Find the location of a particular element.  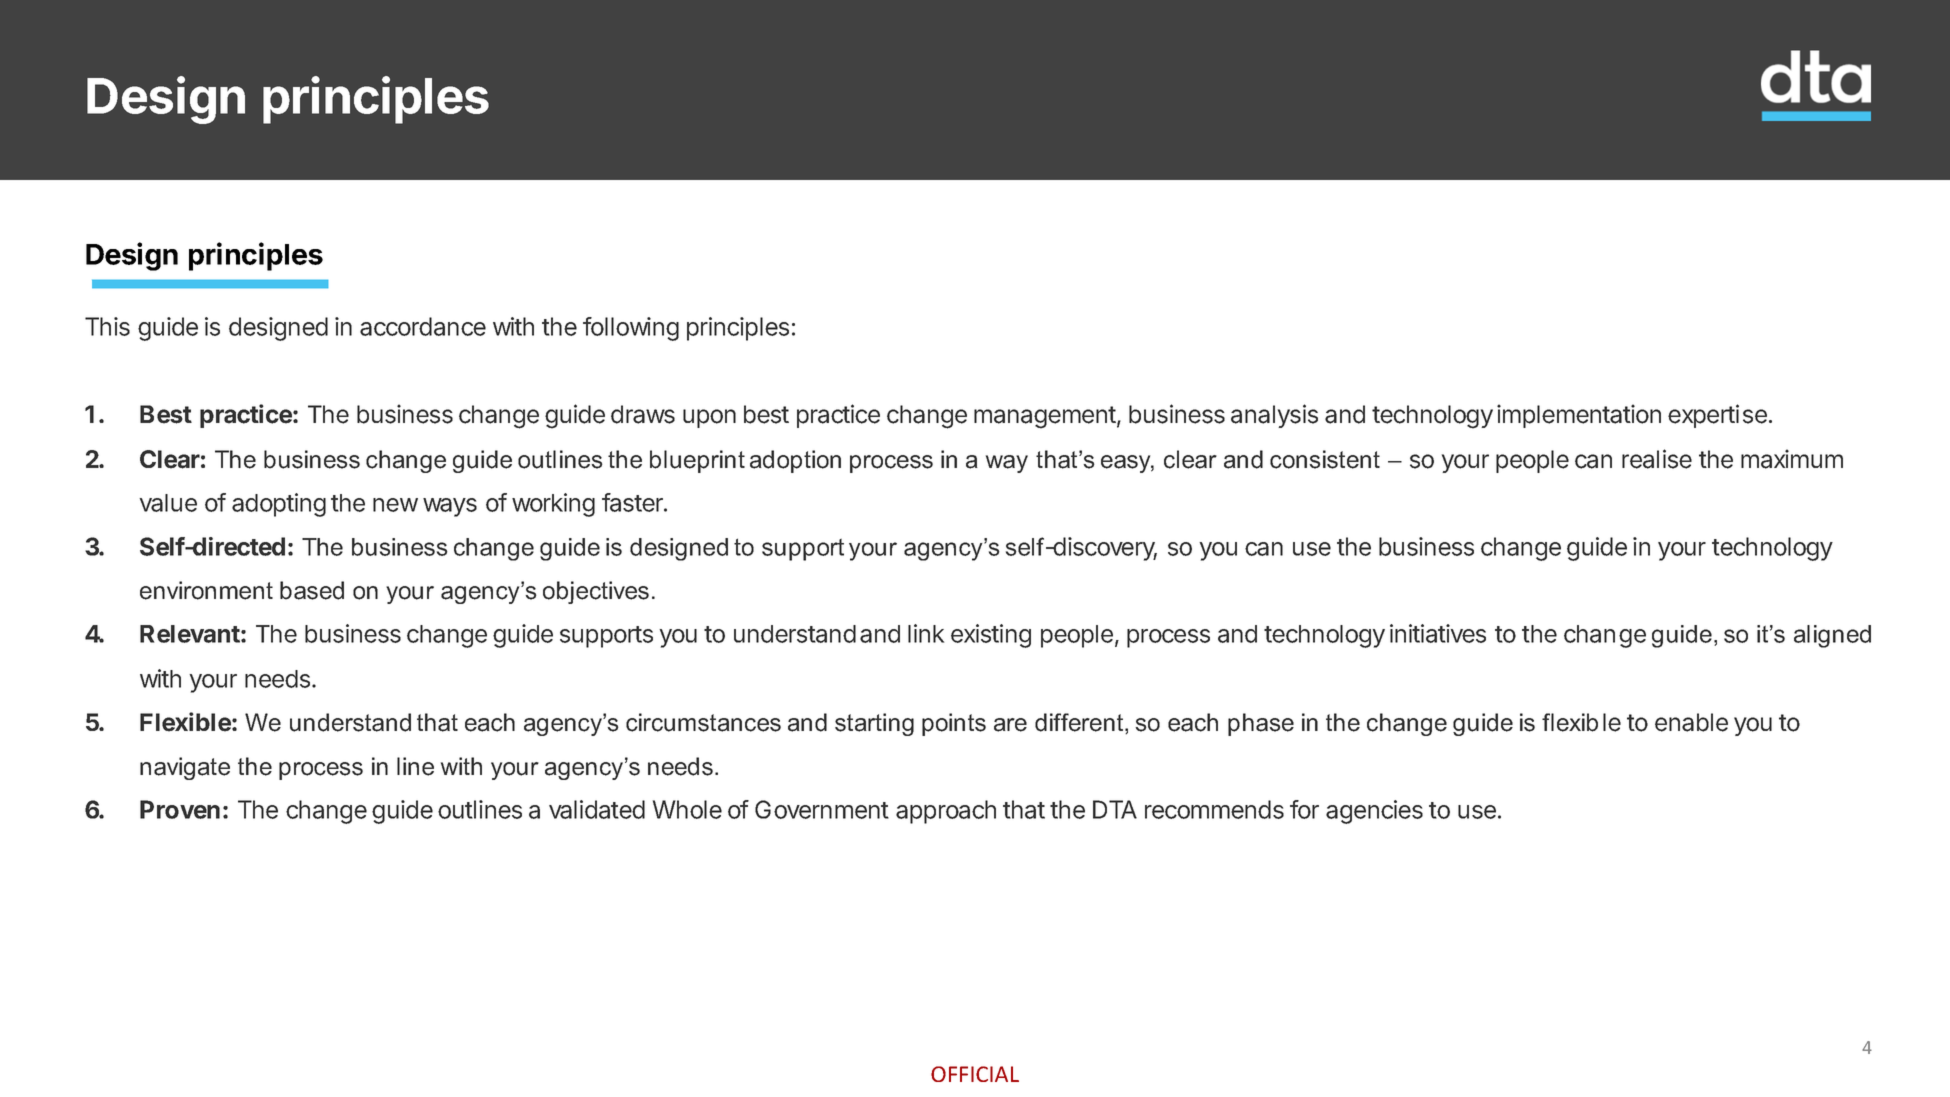

Proven is located at coordinates (180, 809).
